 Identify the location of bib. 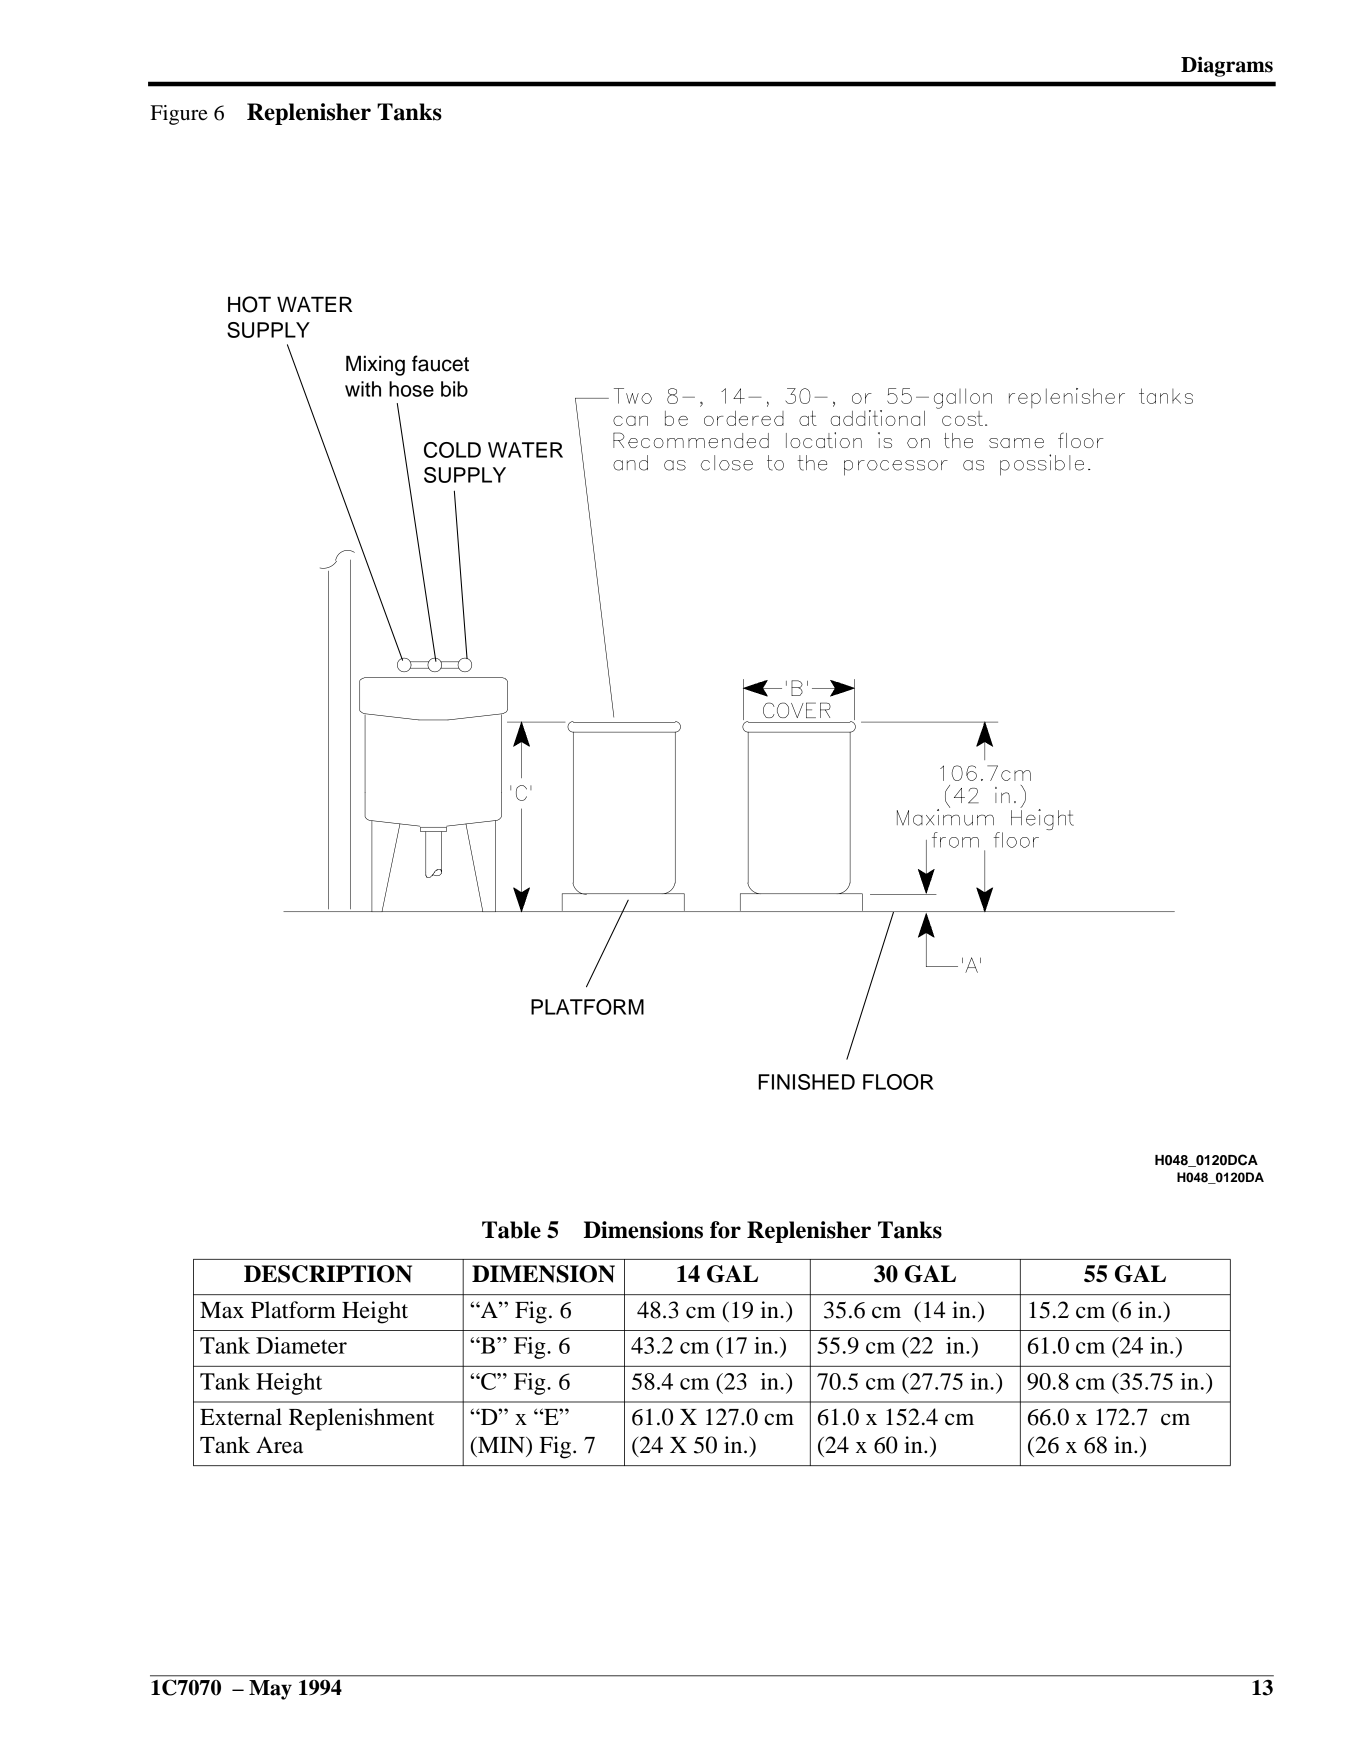
(454, 389).
